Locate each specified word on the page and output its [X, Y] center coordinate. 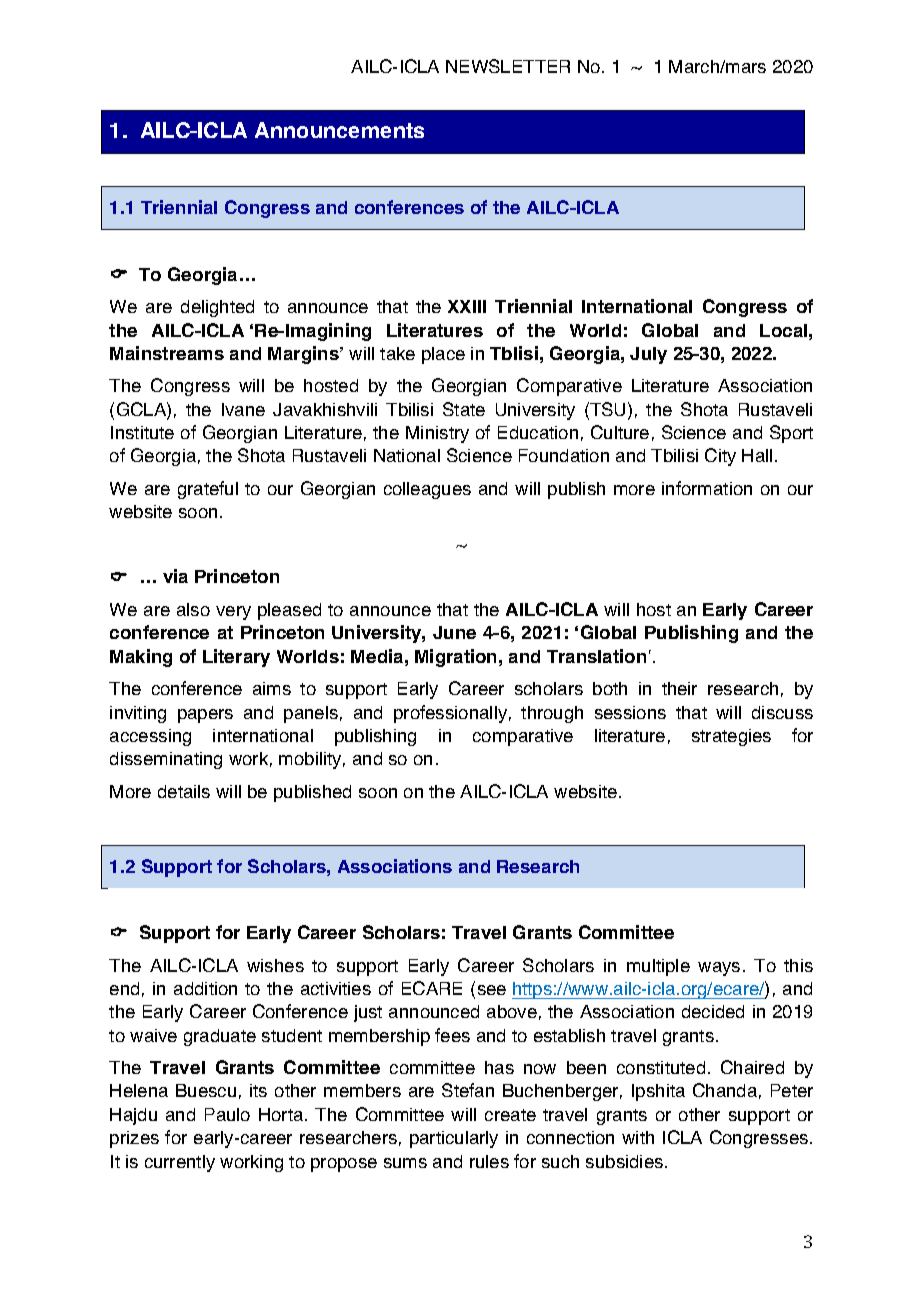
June [454, 632]
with [638, 1137]
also [193, 609]
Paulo [227, 1114]
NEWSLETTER [508, 66]
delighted [217, 308]
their [679, 688]
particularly [454, 1139]
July [648, 355]
